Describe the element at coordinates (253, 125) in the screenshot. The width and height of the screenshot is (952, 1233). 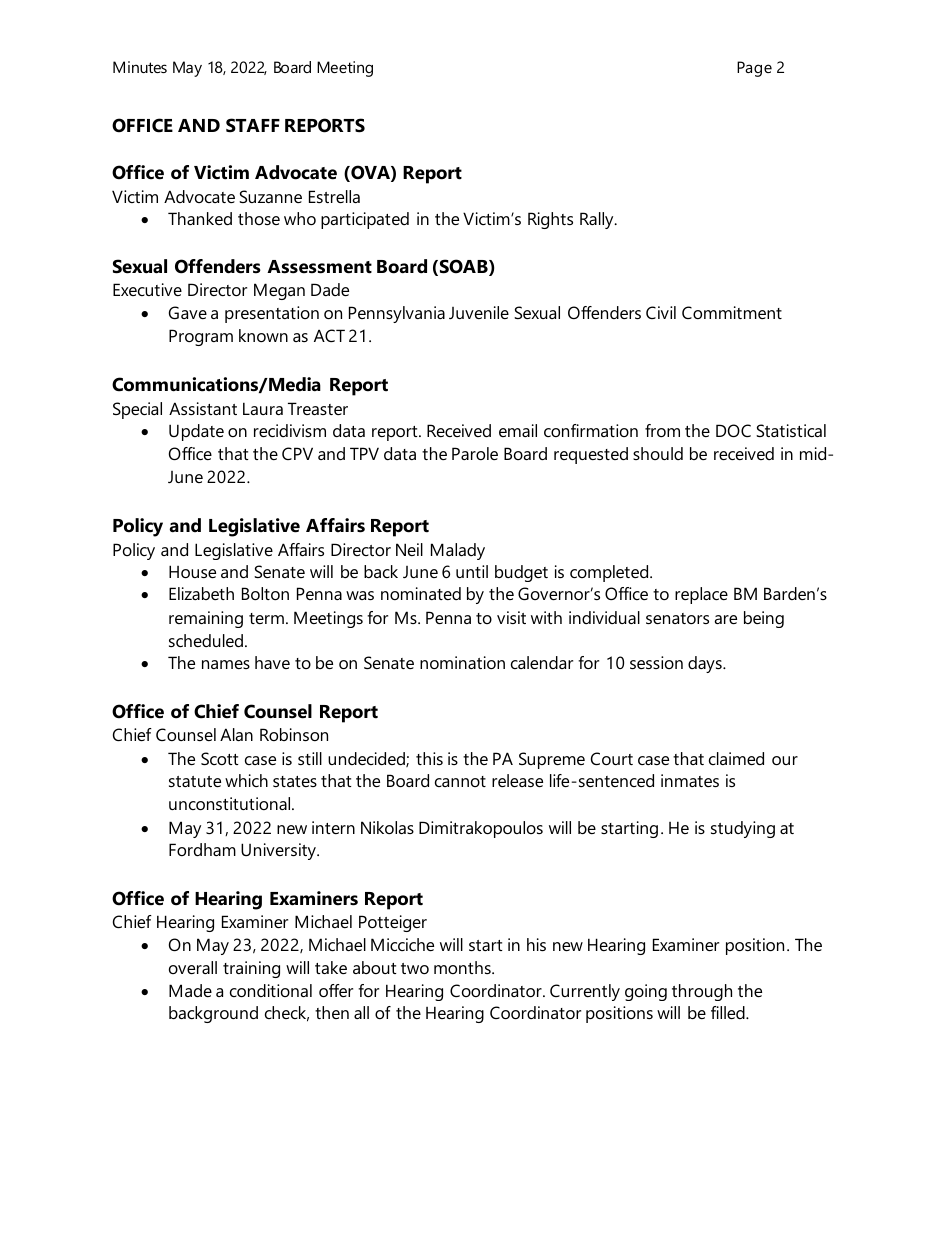
I see `STAFF` at that location.
